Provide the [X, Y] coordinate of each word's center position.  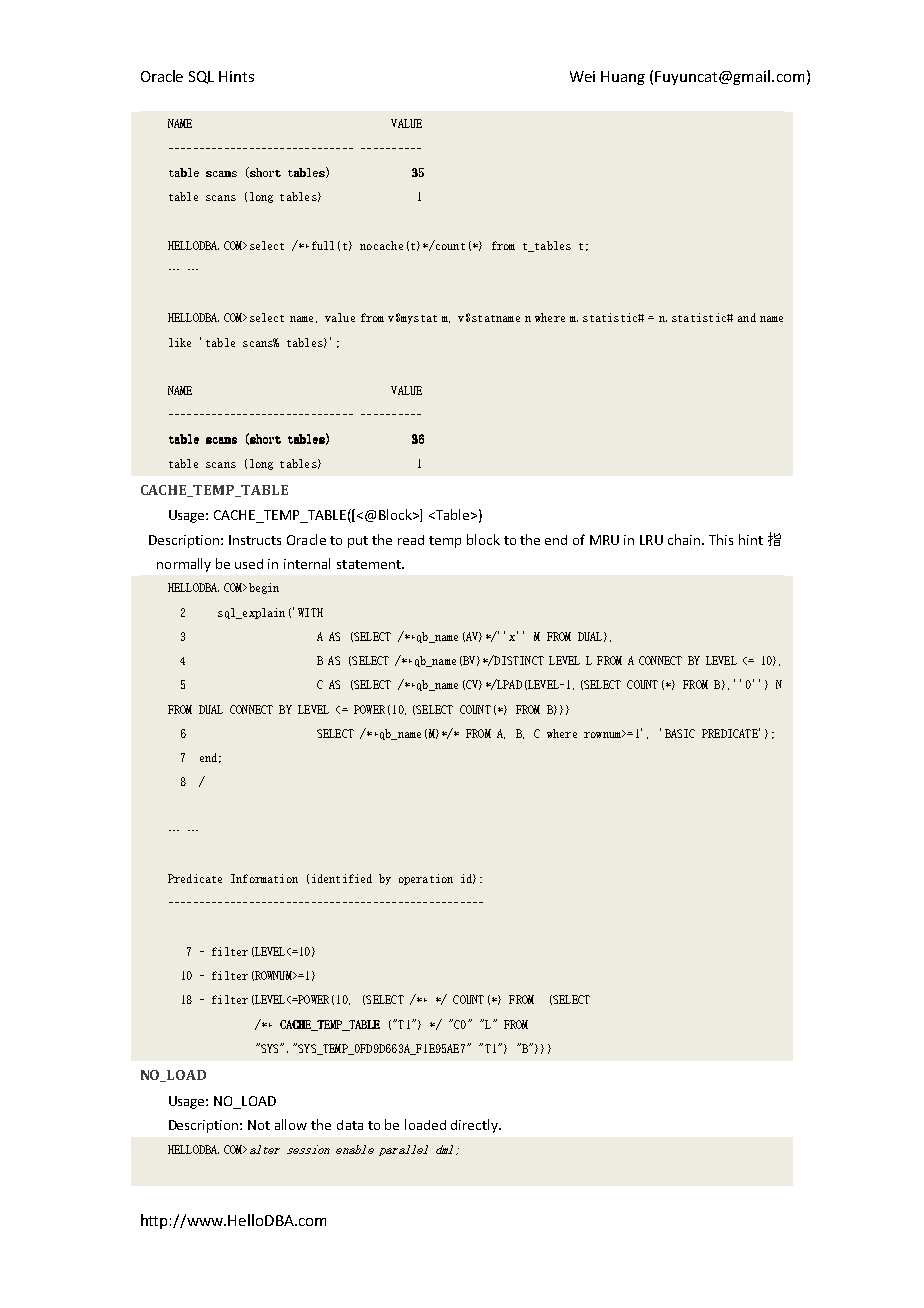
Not [259, 1125]
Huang [623, 78]
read [411, 540]
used [249, 564]
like [180, 342]
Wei [582, 76]
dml [444, 1149]
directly [476, 1126]
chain [685, 539]
